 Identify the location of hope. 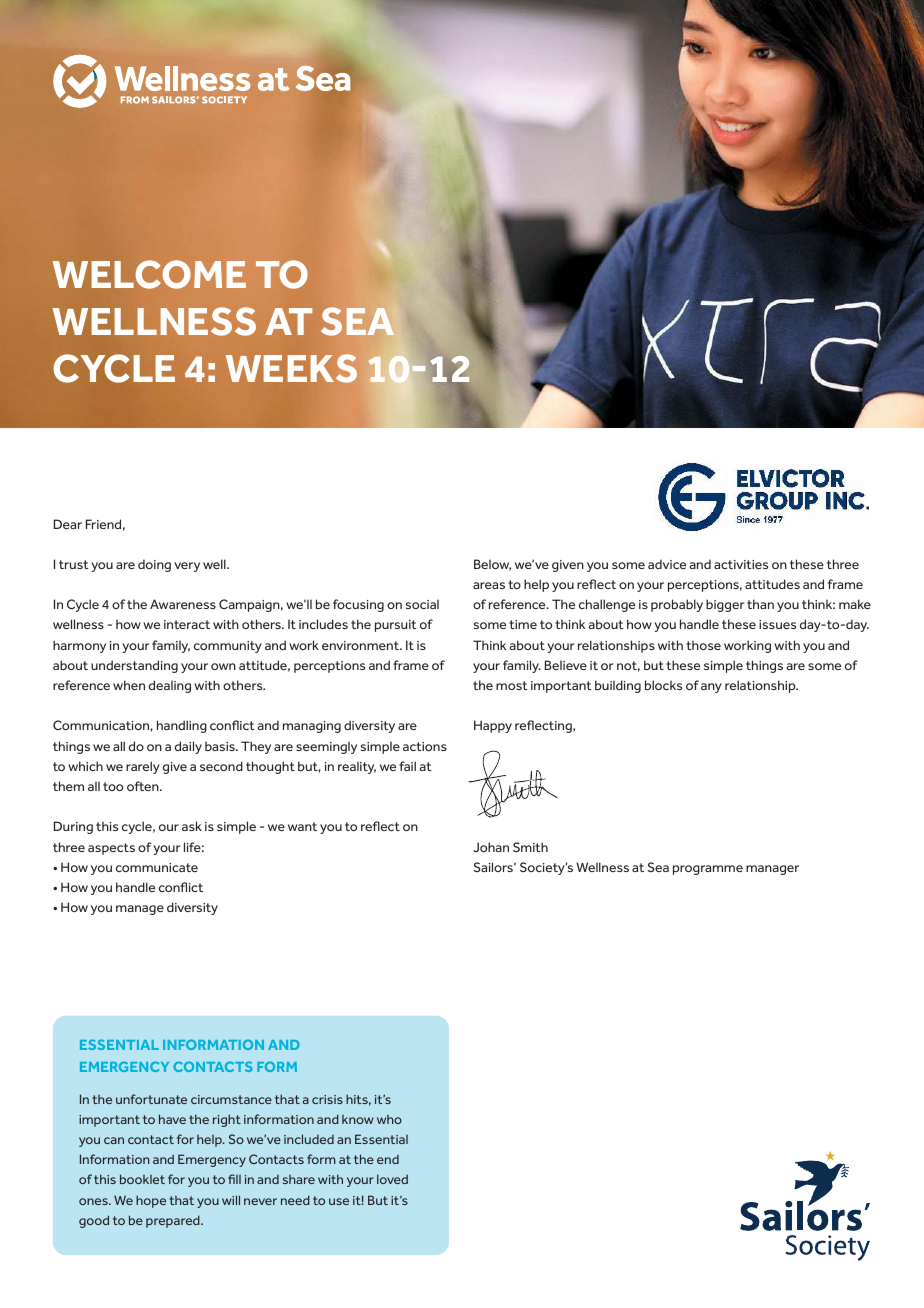
(151, 1201).
